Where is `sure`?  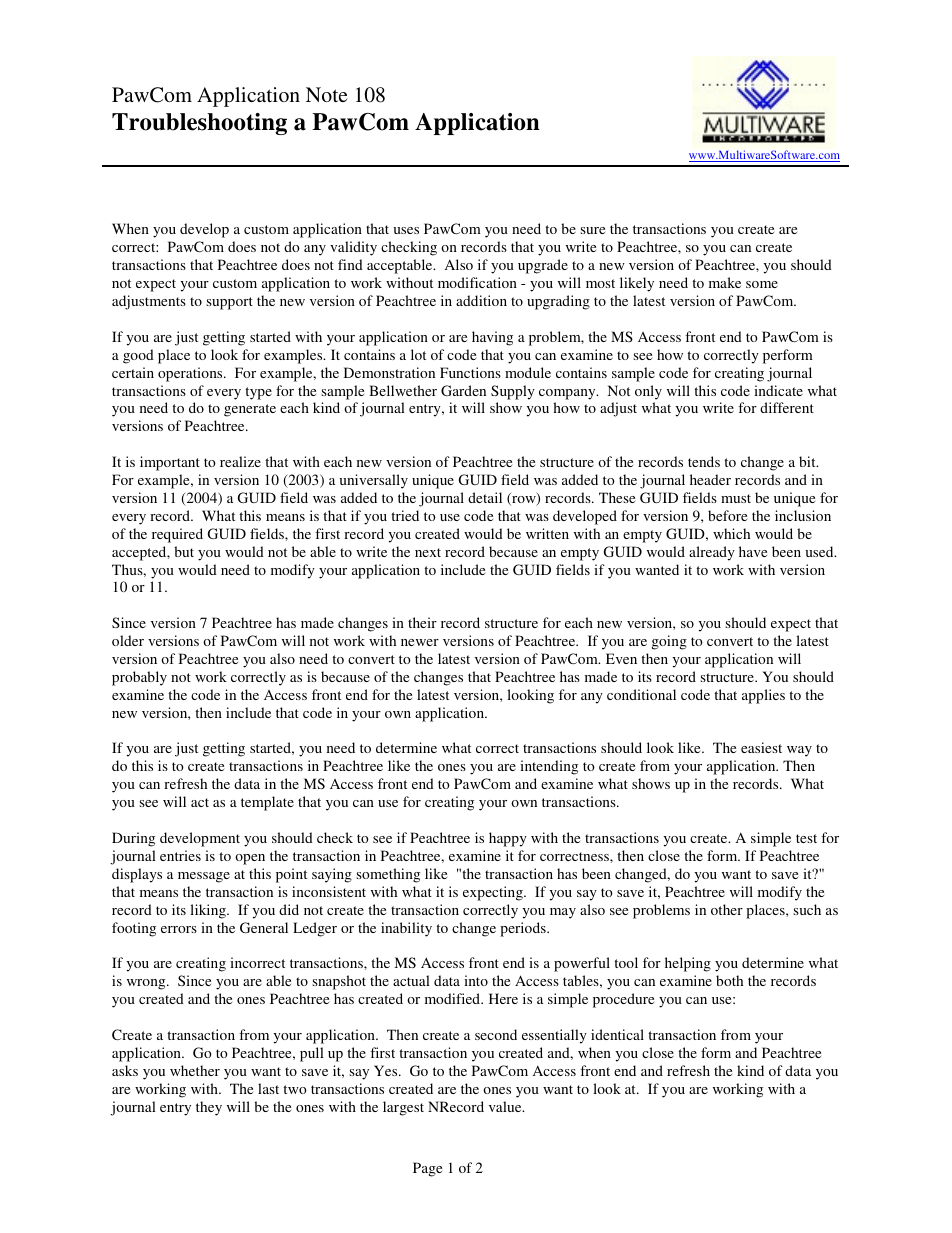
sure is located at coordinates (592, 230).
